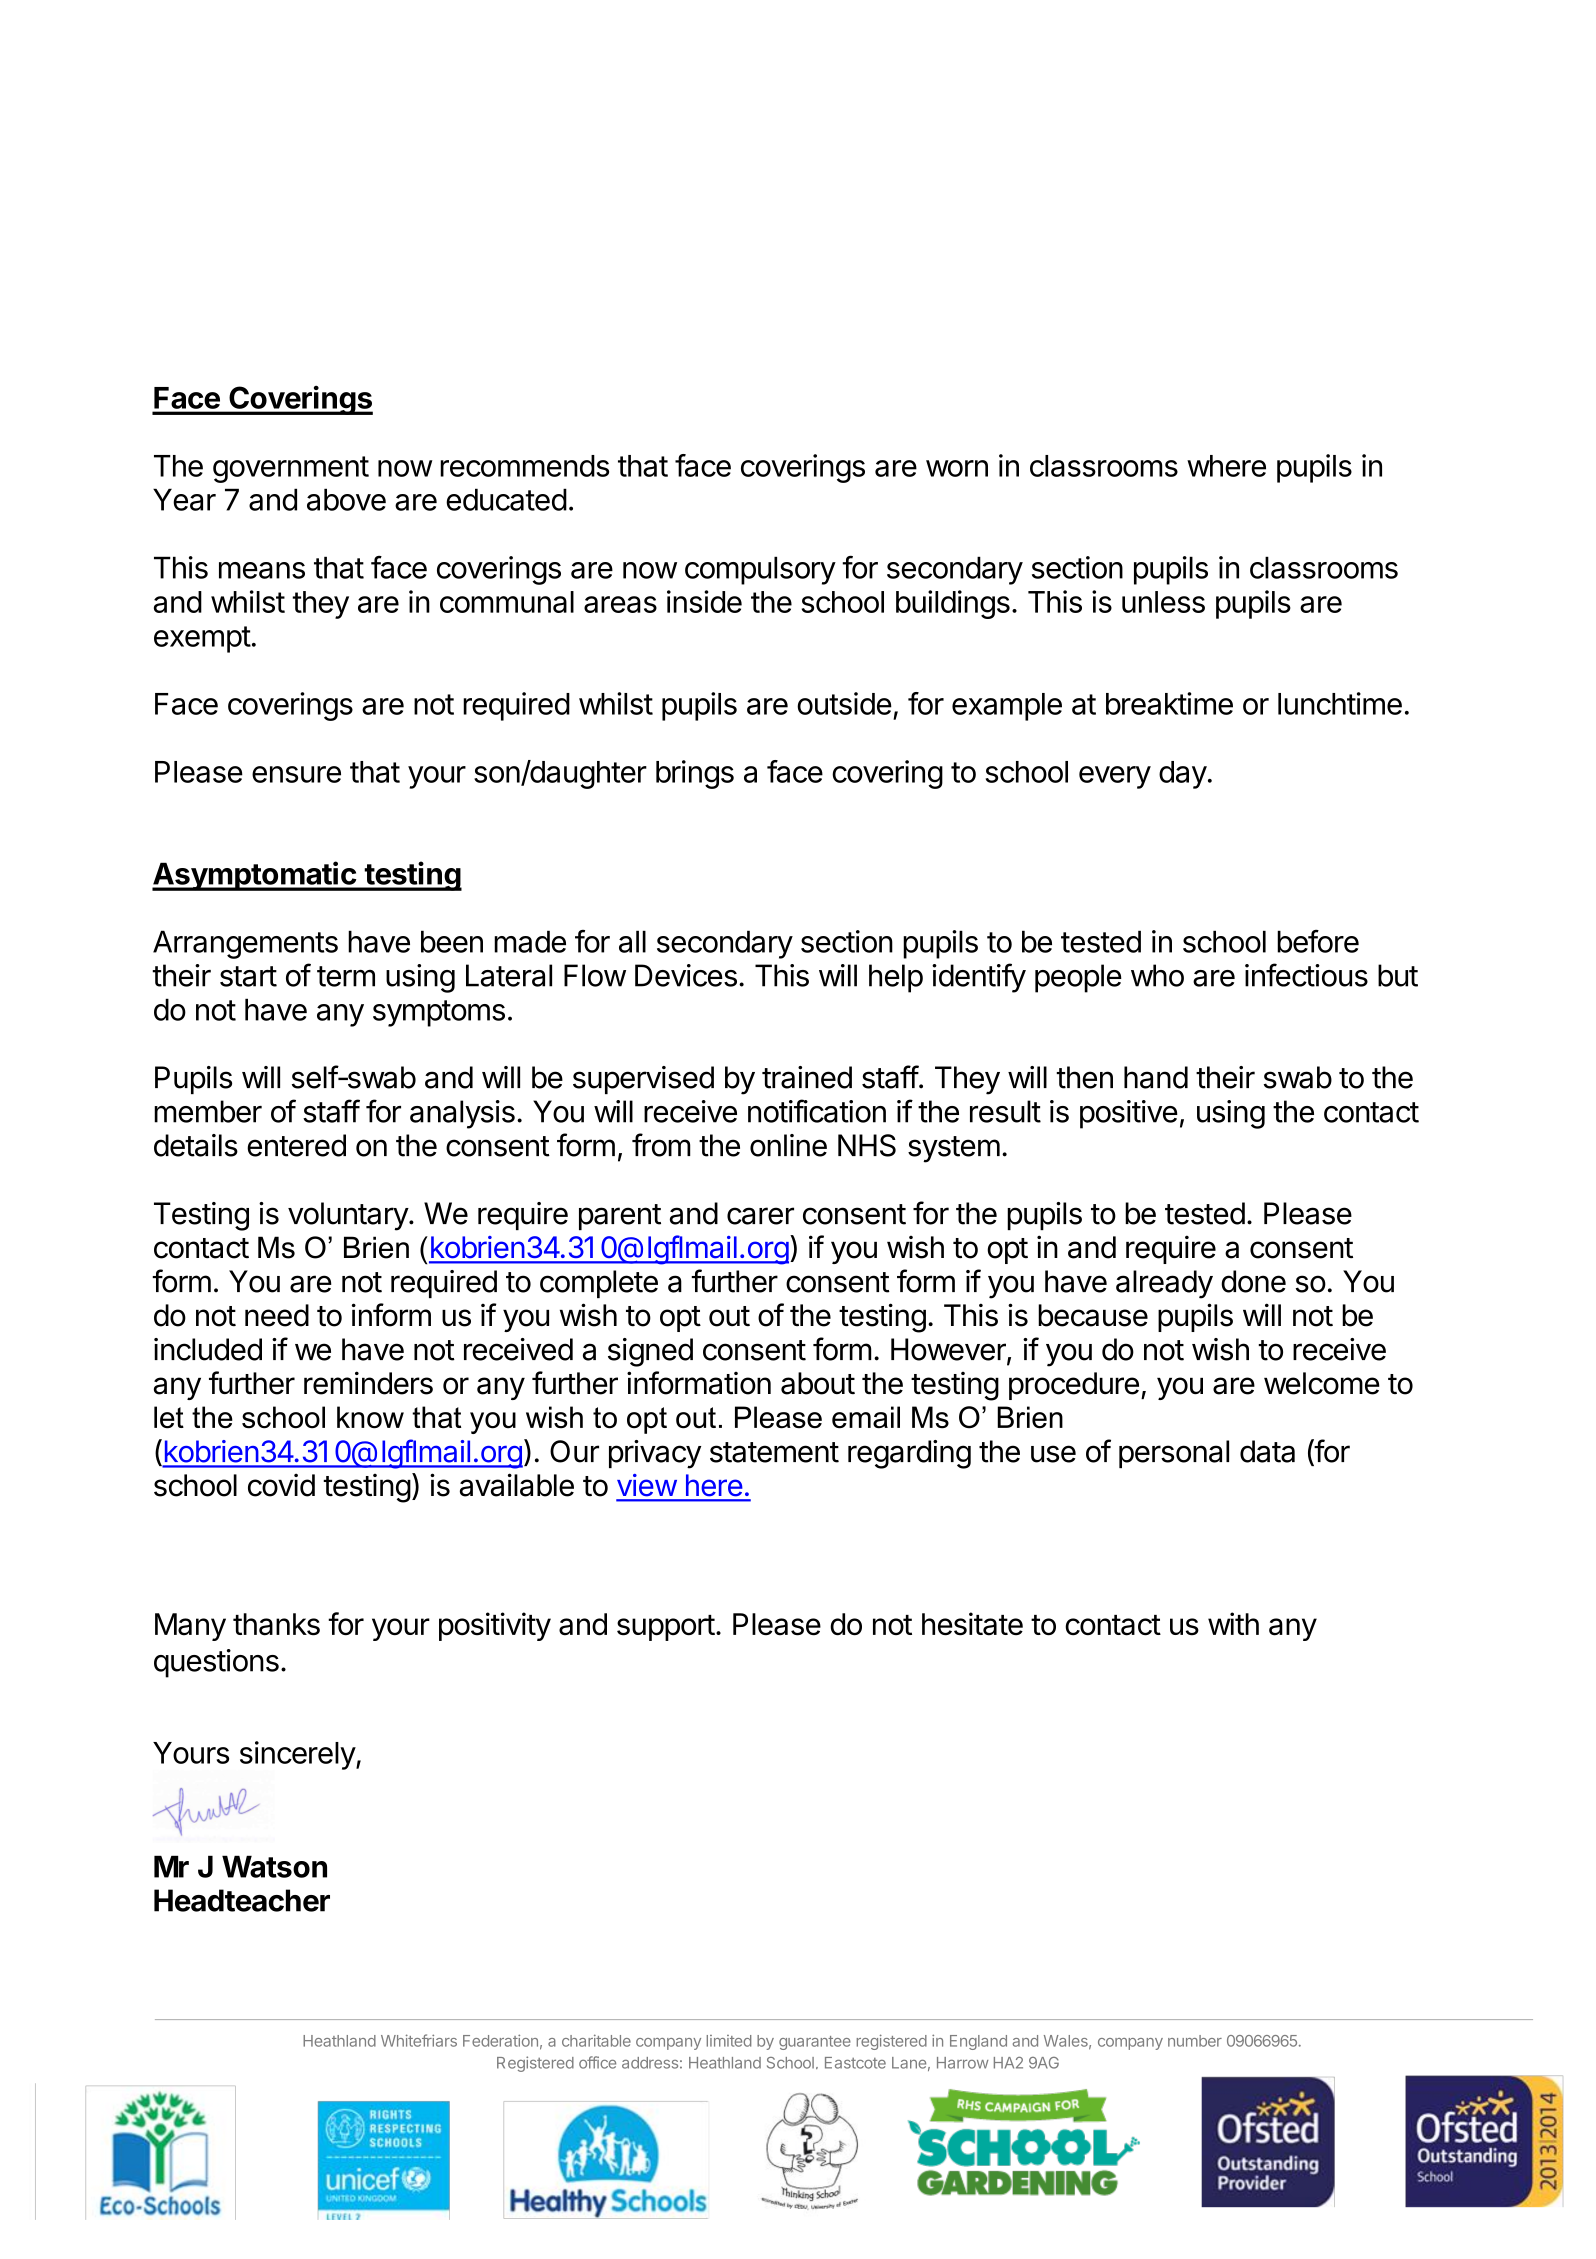  I want to click on Devices, so click(686, 975).
